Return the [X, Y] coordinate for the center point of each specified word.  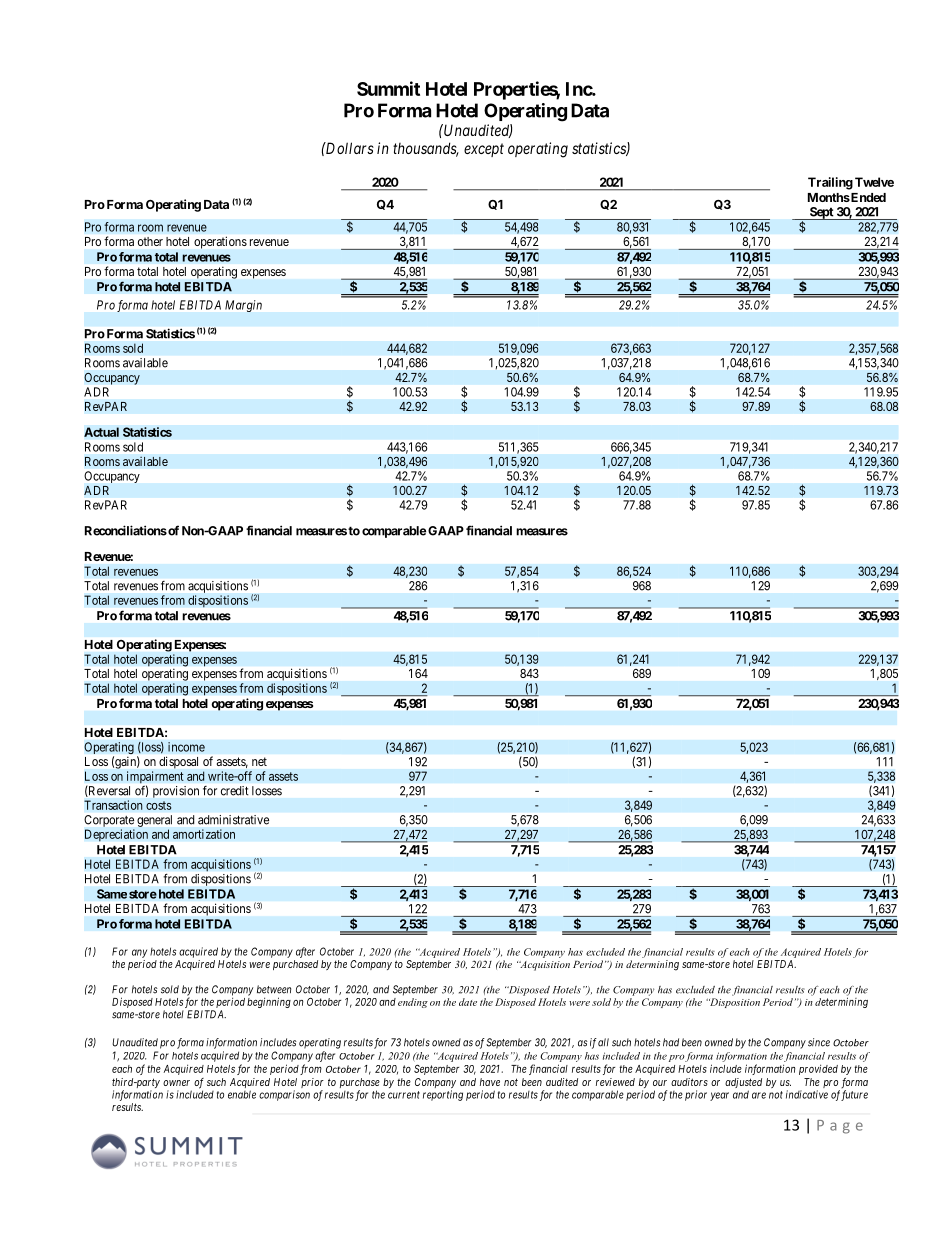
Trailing [830, 183]
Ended [867, 197]
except [484, 150]
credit [234, 791]
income [186, 747]
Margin [243, 306]
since [819, 1042]
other [150, 241]
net [259, 761]
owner [176, 1083]
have [490, 1082]
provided [818, 1069]
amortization [204, 834]
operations [220, 243]
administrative [233, 820]
